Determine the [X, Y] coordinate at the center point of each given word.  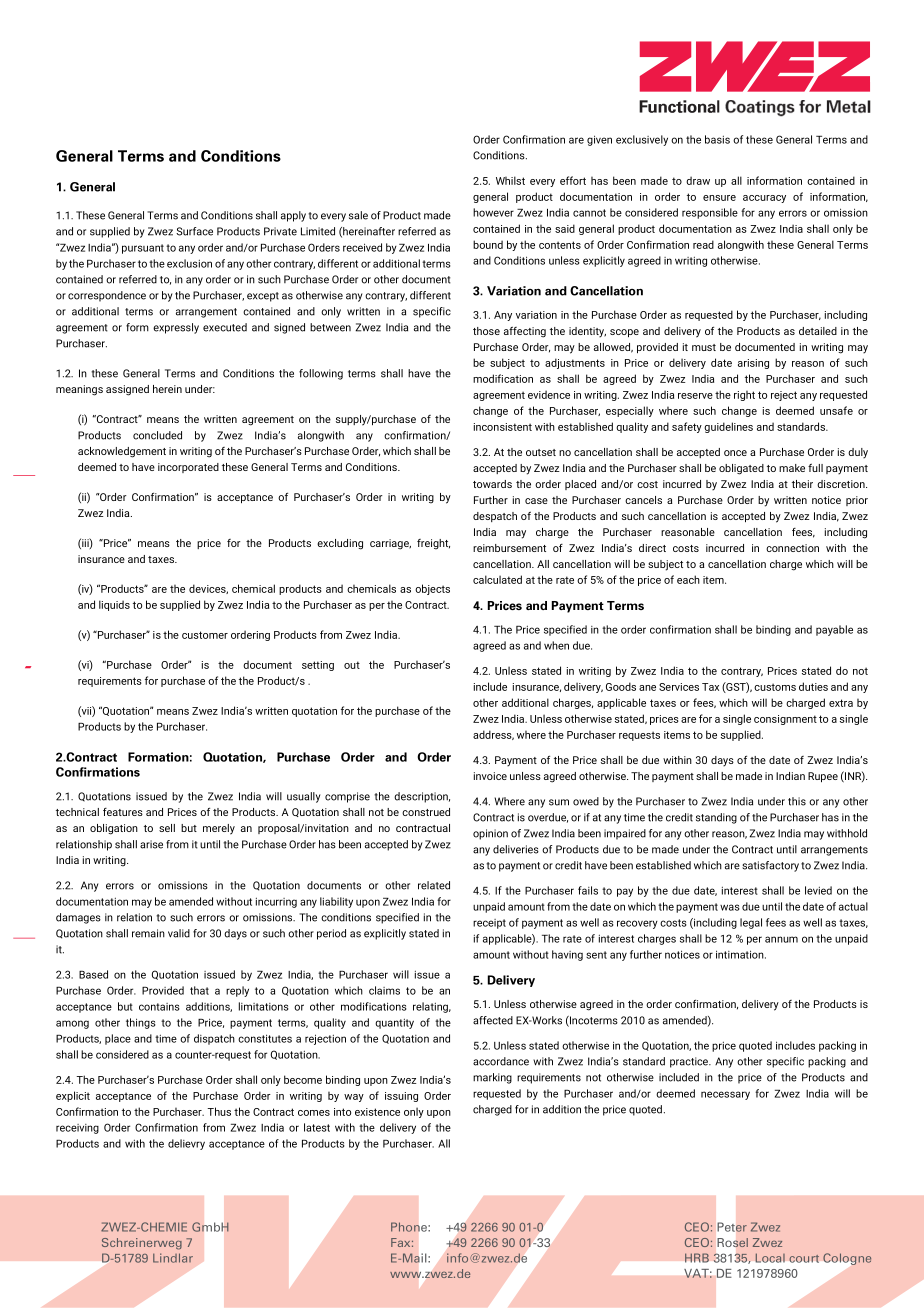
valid [179, 933]
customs [775, 687]
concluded [157, 435]
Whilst [510, 180]
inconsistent [503, 427]
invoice [490, 776]
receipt [489, 924]
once [735, 453]
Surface [194, 231]
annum [781, 939]
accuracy [764, 199]
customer [205, 635]
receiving [77, 1129]
